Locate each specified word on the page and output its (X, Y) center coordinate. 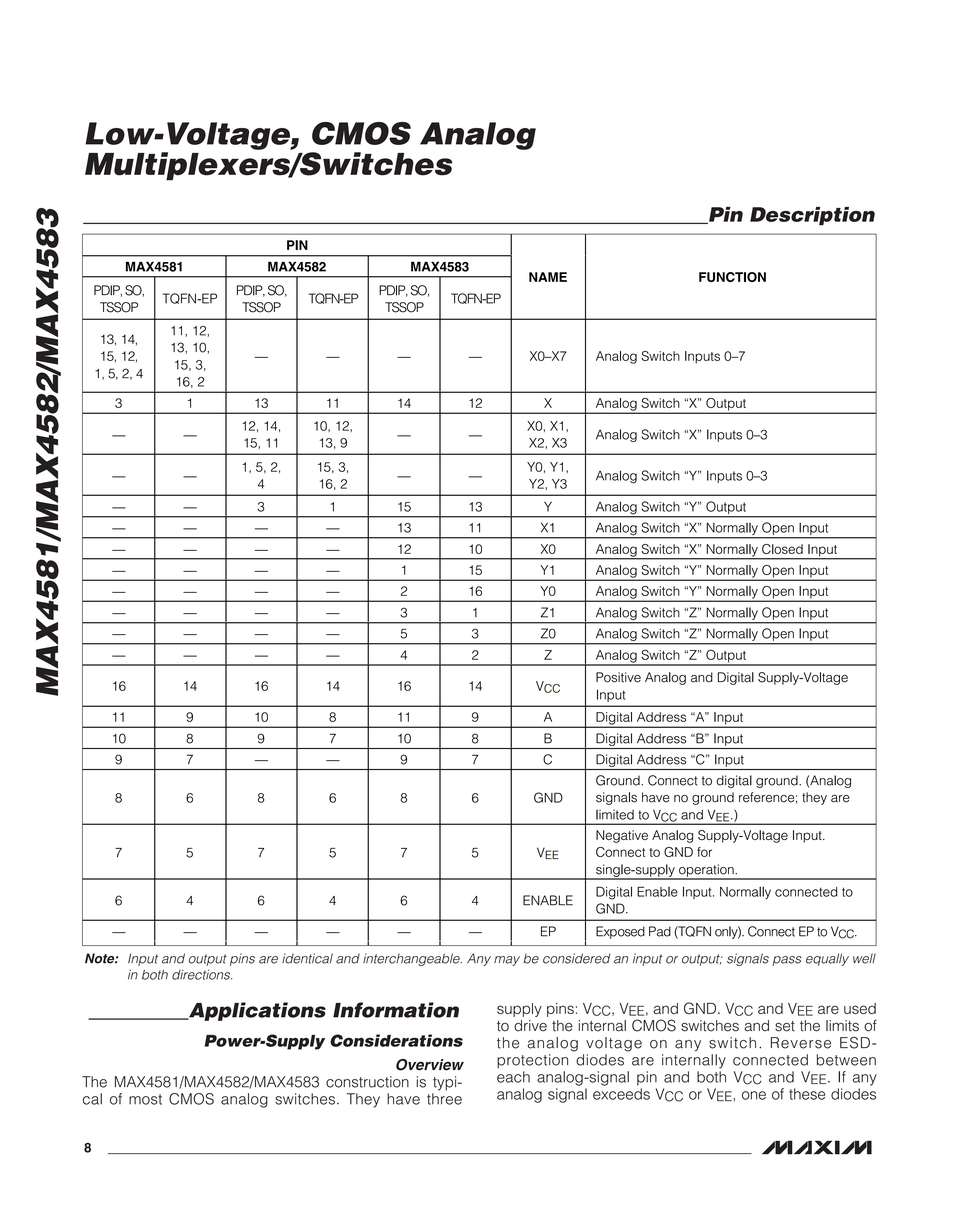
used (860, 1008)
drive (530, 1026)
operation (706, 871)
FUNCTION (732, 277)
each (513, 1077)
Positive (618, 677)
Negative (622, 836)
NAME (548, 277)
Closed (782, 549)
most (145, 1099)
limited (615, 815)
